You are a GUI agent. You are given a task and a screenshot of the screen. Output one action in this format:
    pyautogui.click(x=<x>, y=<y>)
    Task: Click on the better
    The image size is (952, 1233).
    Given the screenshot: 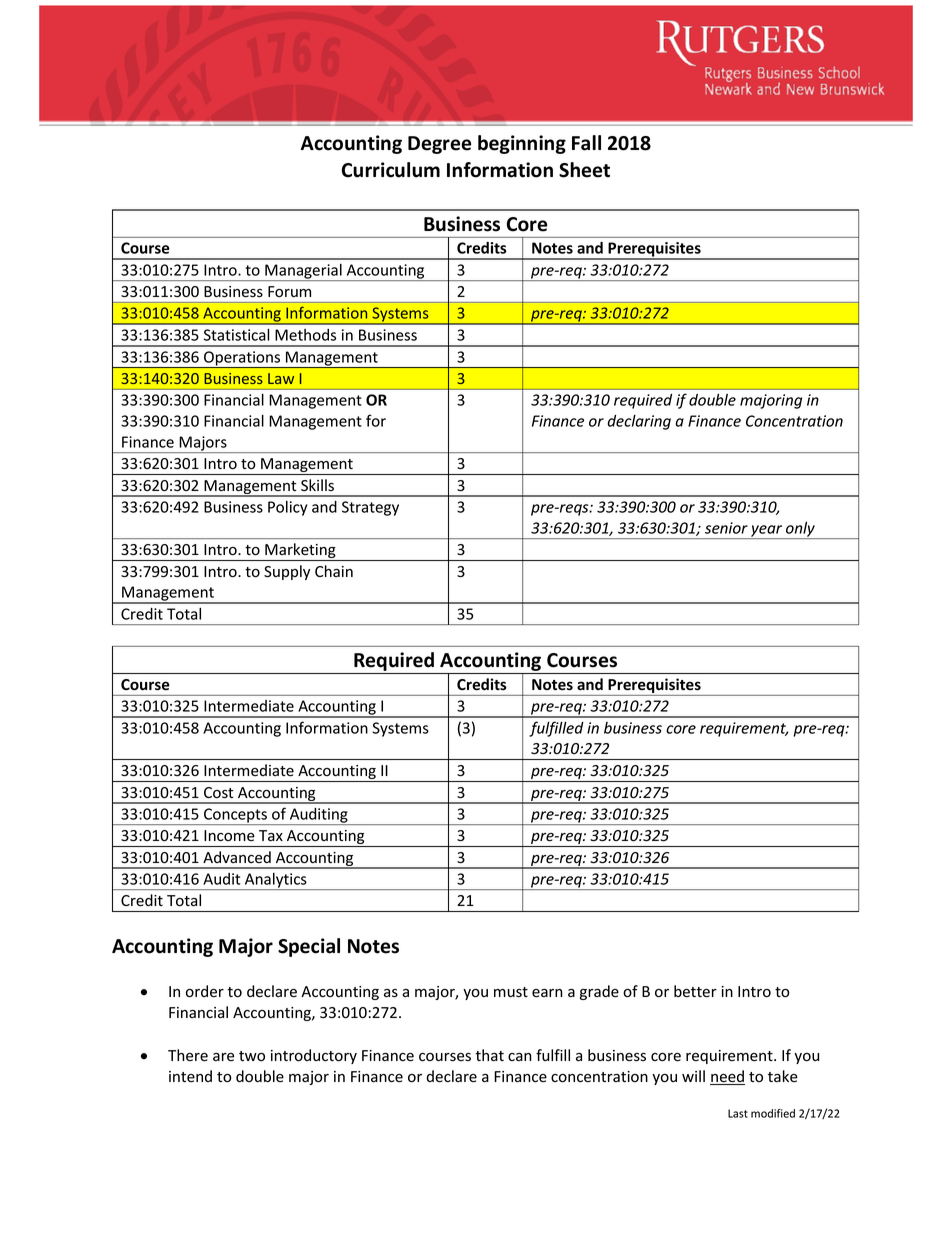 What is the action you would take?
    pyautogui.click(x=695, y=991)
